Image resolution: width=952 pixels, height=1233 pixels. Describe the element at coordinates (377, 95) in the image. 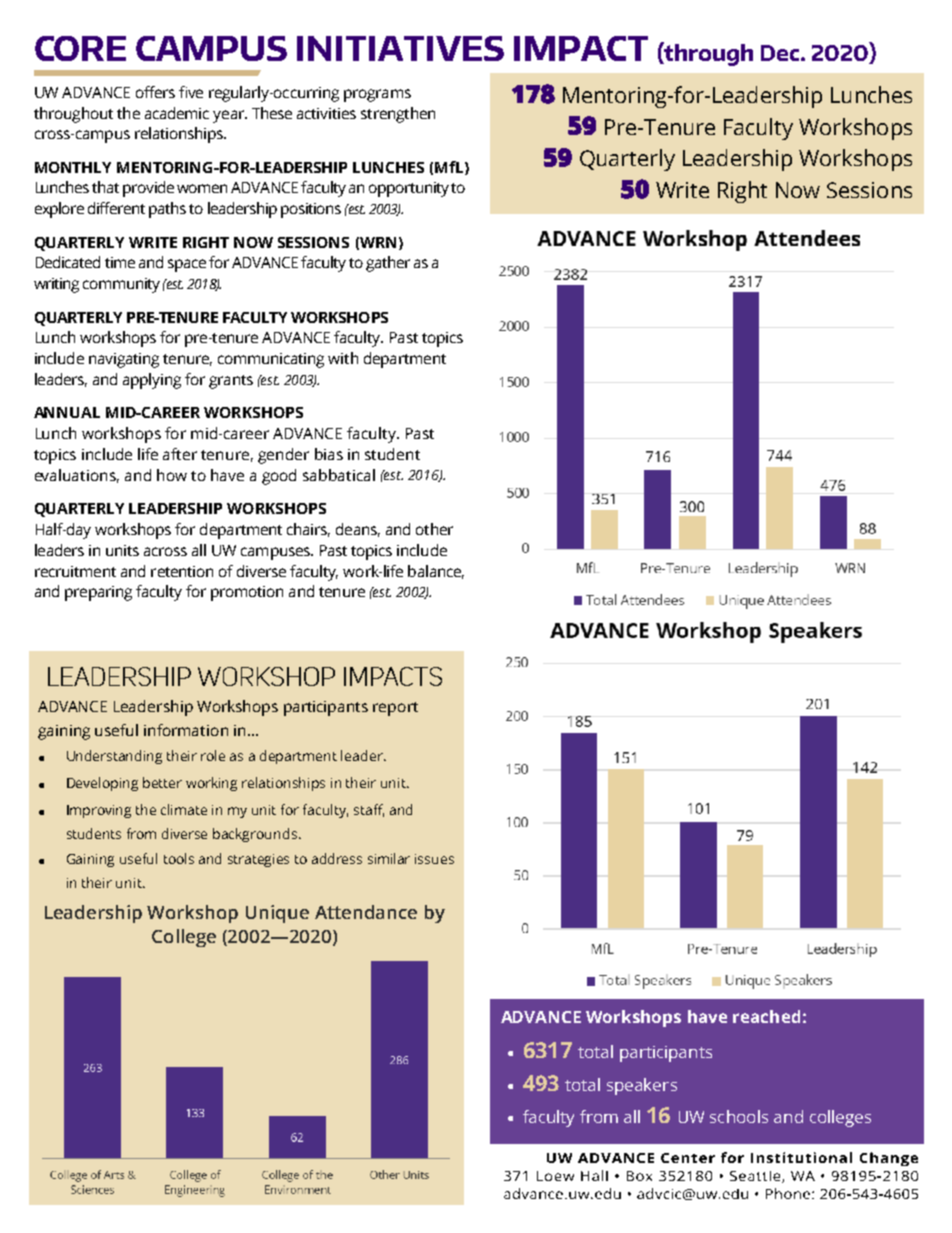

I see `programs` at that location.
